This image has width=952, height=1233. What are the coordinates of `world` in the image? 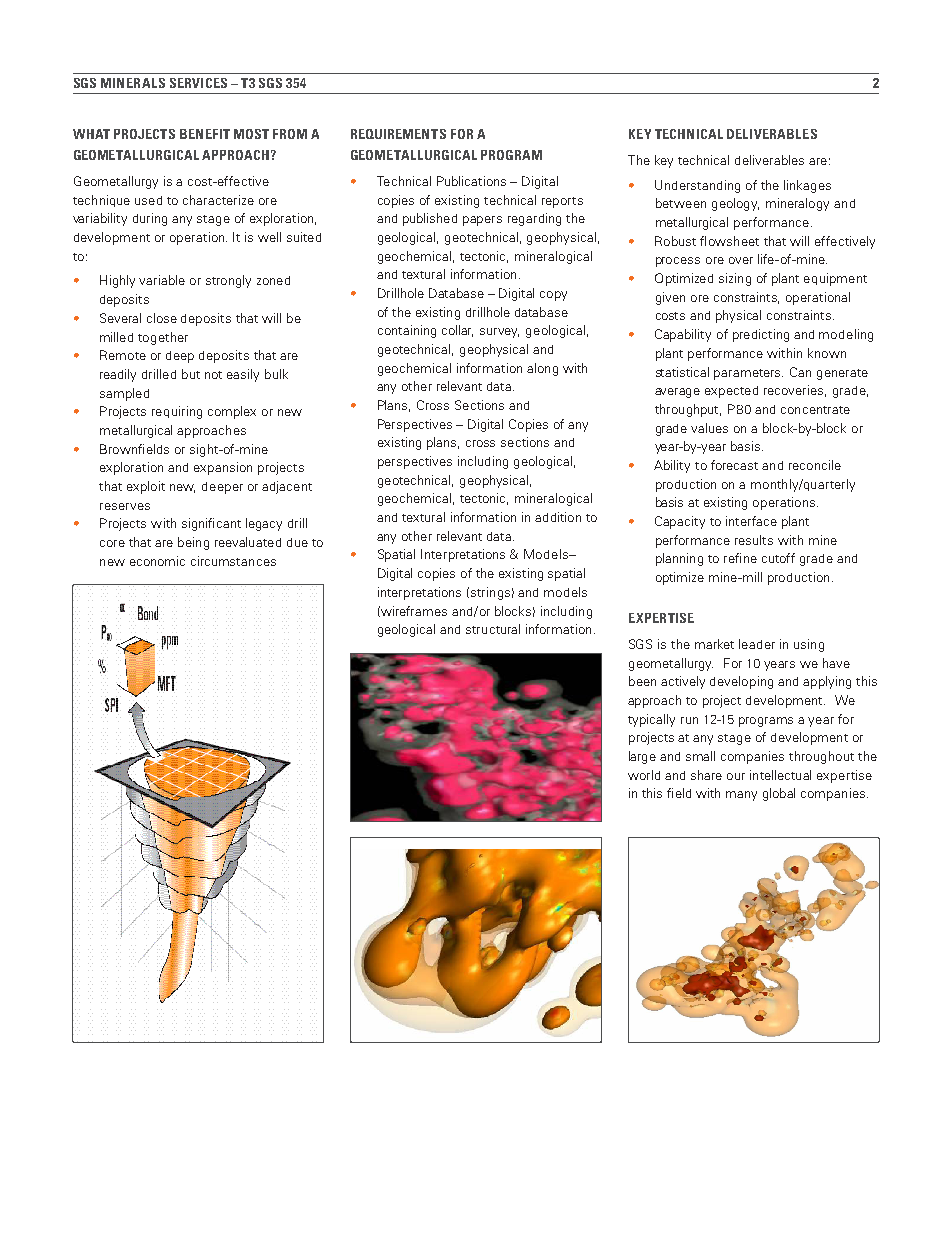 It's located at (644, 775).
